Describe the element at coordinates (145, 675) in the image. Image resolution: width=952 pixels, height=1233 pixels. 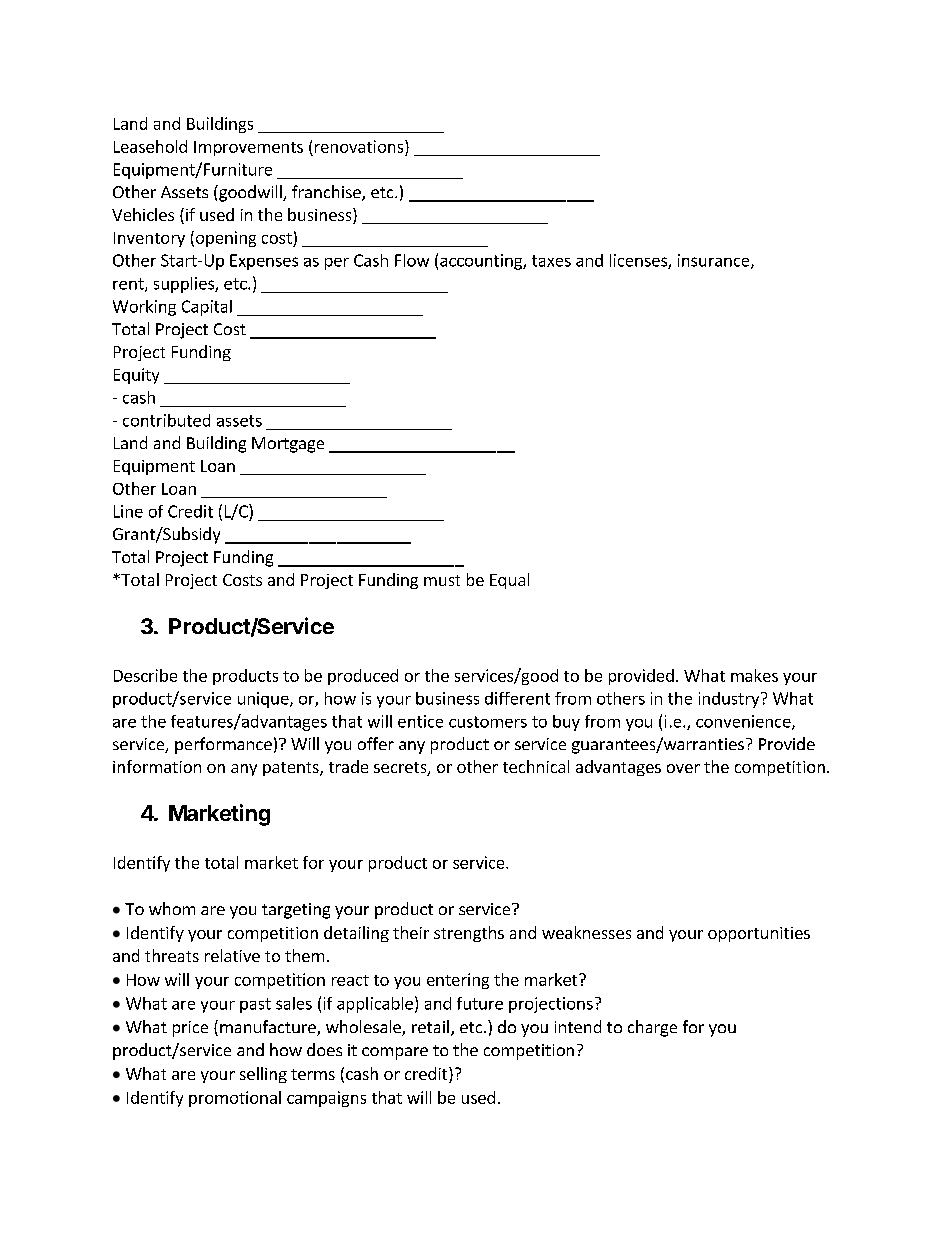
I see `Describe` at that location.
